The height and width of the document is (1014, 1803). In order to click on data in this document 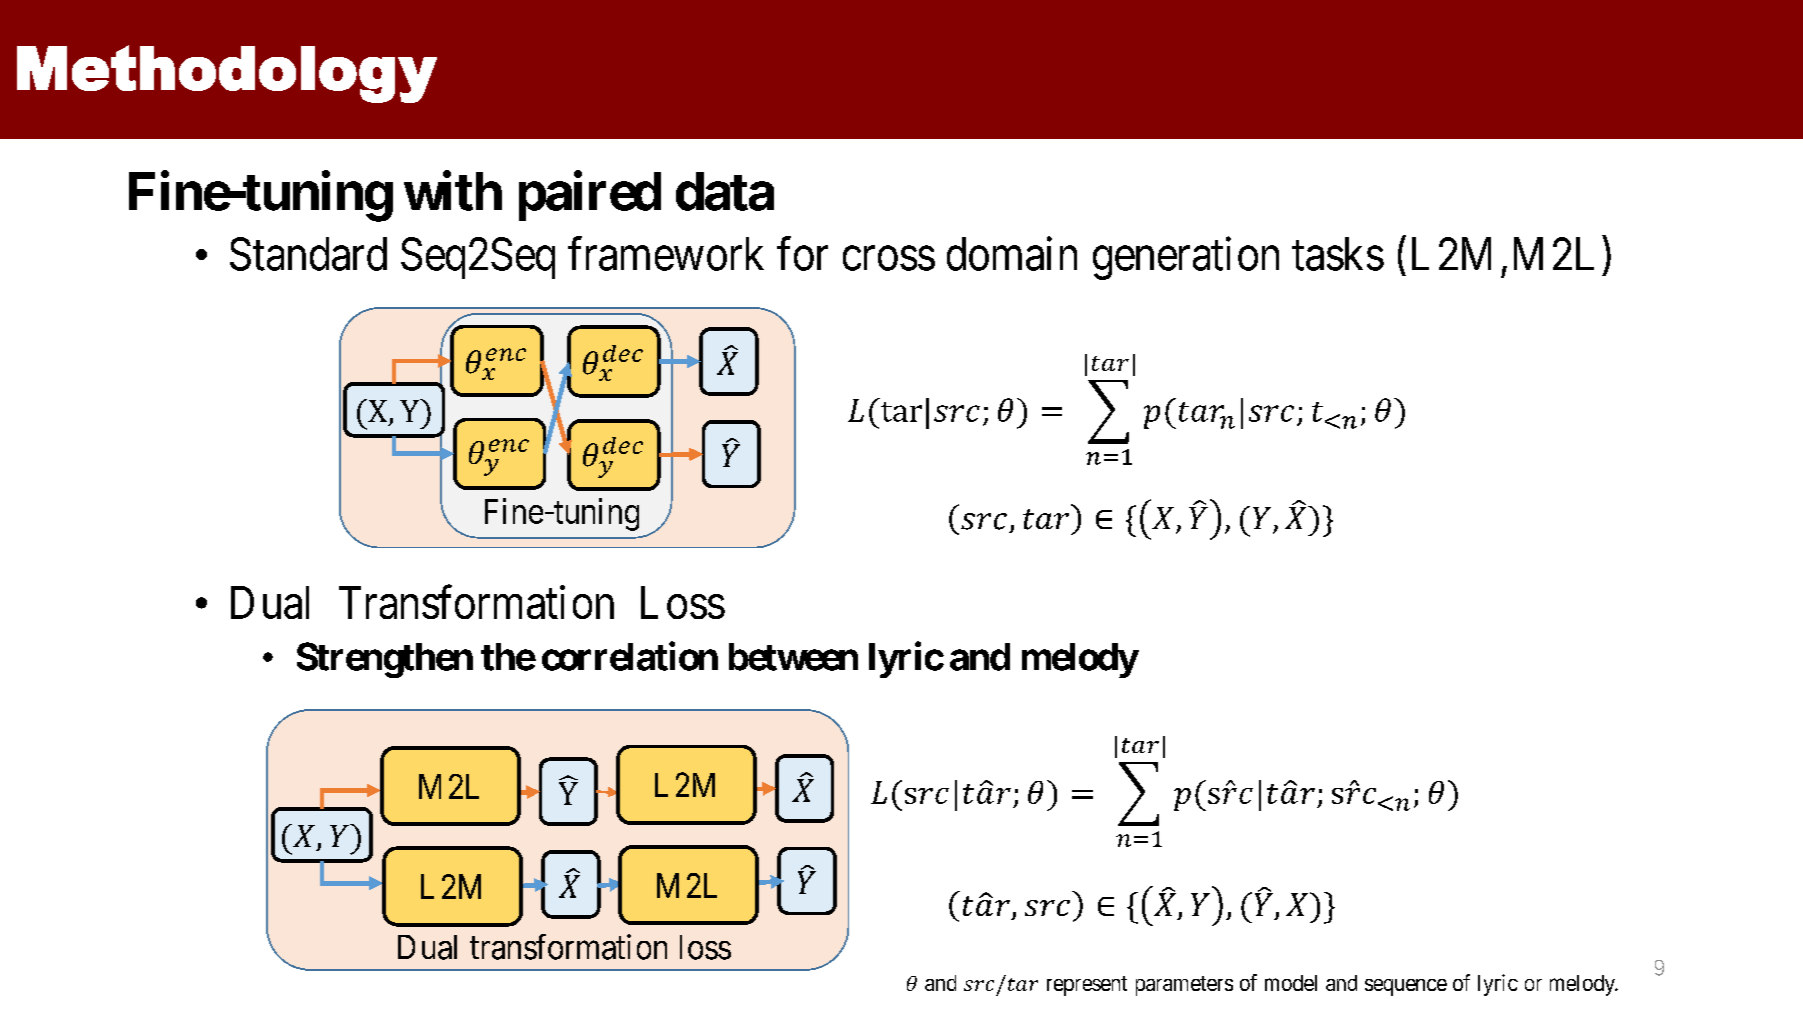, I will do `click(725, 191)`.
